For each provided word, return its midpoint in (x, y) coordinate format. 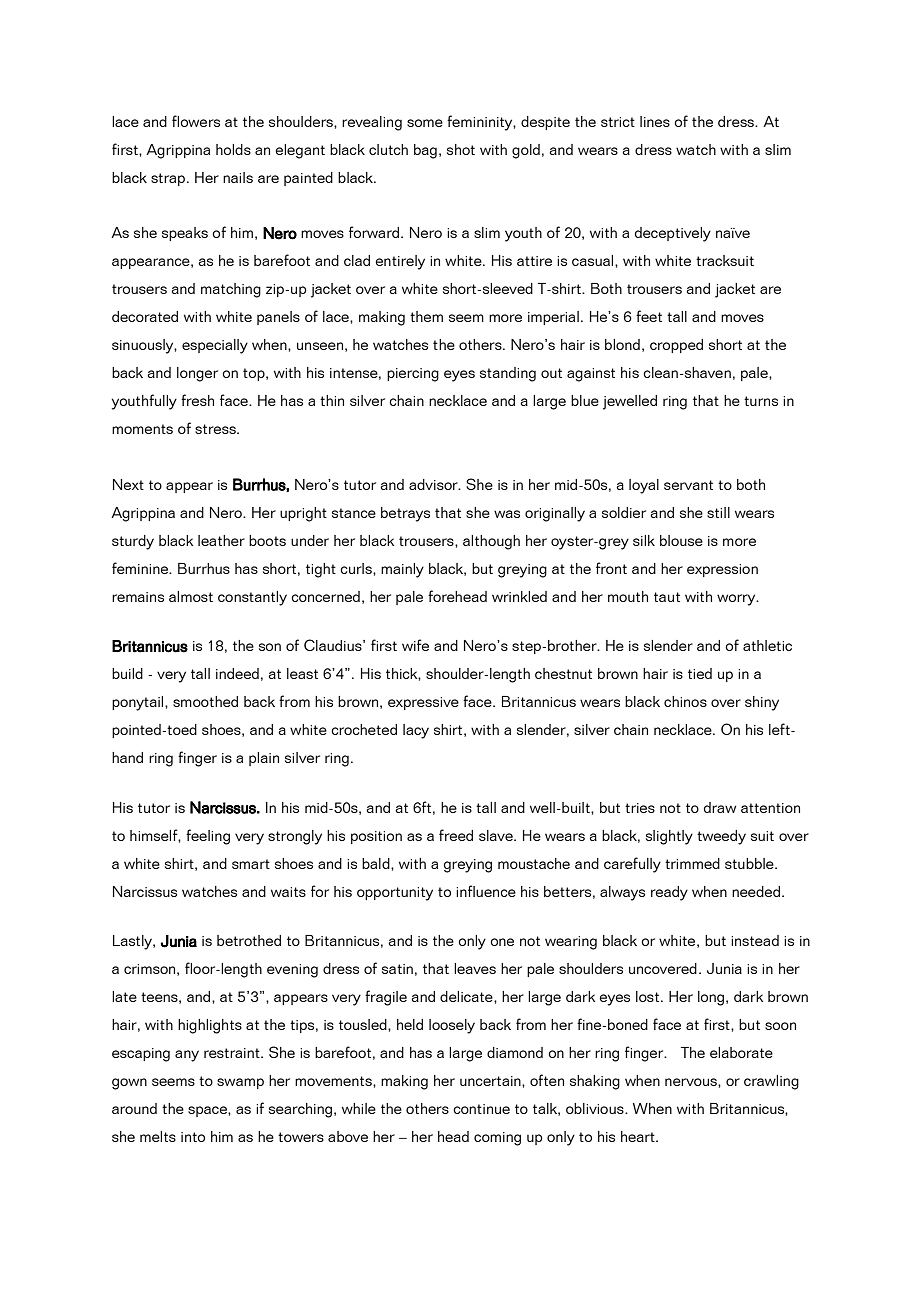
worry (737, 600)
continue (481, 1109)
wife (415, 645)
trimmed (692, 863)
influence (486, 891)
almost (191, 596)
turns (761, 401)
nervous (692, 1082)
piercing (413, 375)
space (208, 1111)
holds (233, 149)
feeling (208, 837)
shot (461, 149)
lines (655, 121)
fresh (197, 400)
